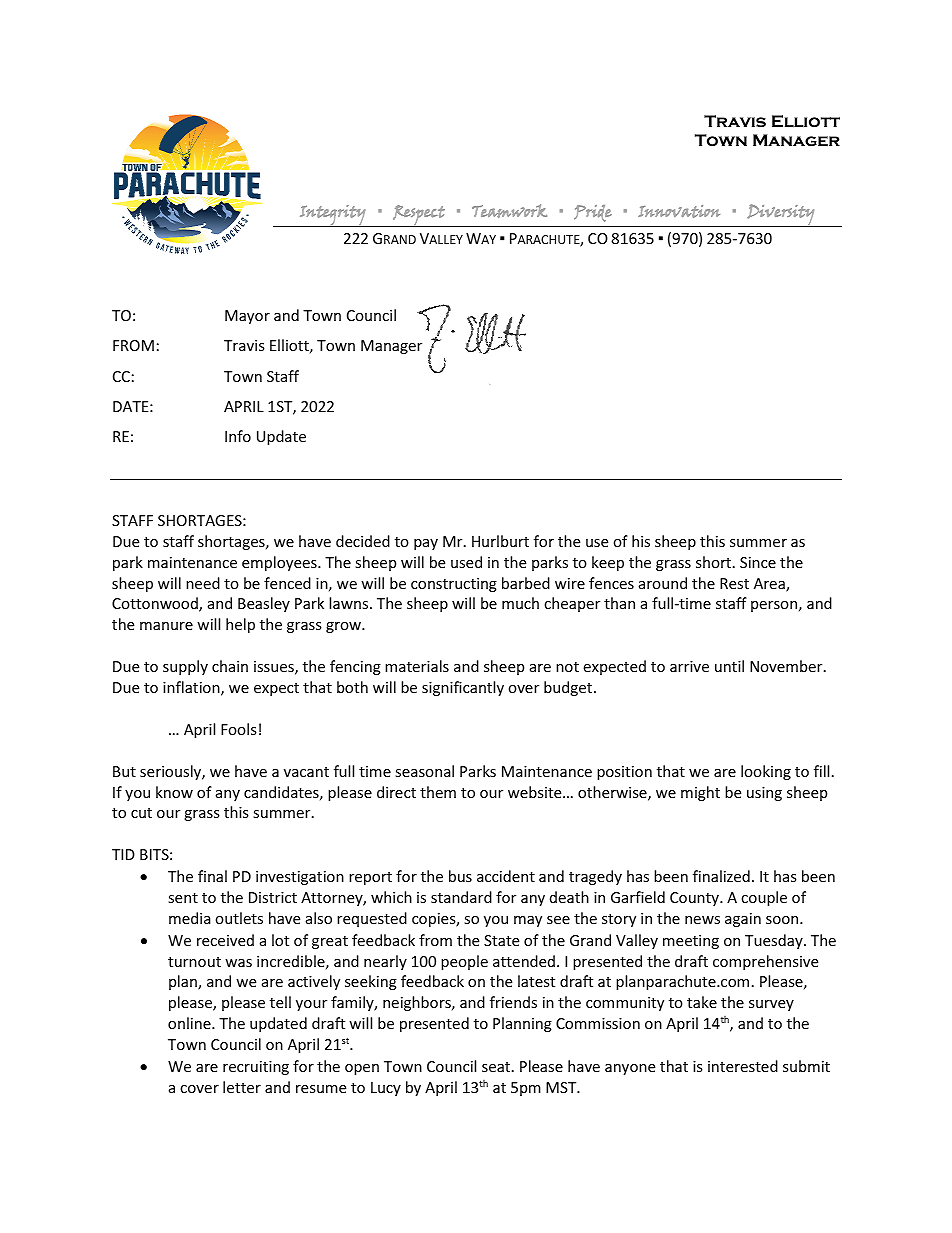 The width and height of the image is (952, 1233). Describe the element at coordinates (438, 792) in the image. I see `them` at that location.
